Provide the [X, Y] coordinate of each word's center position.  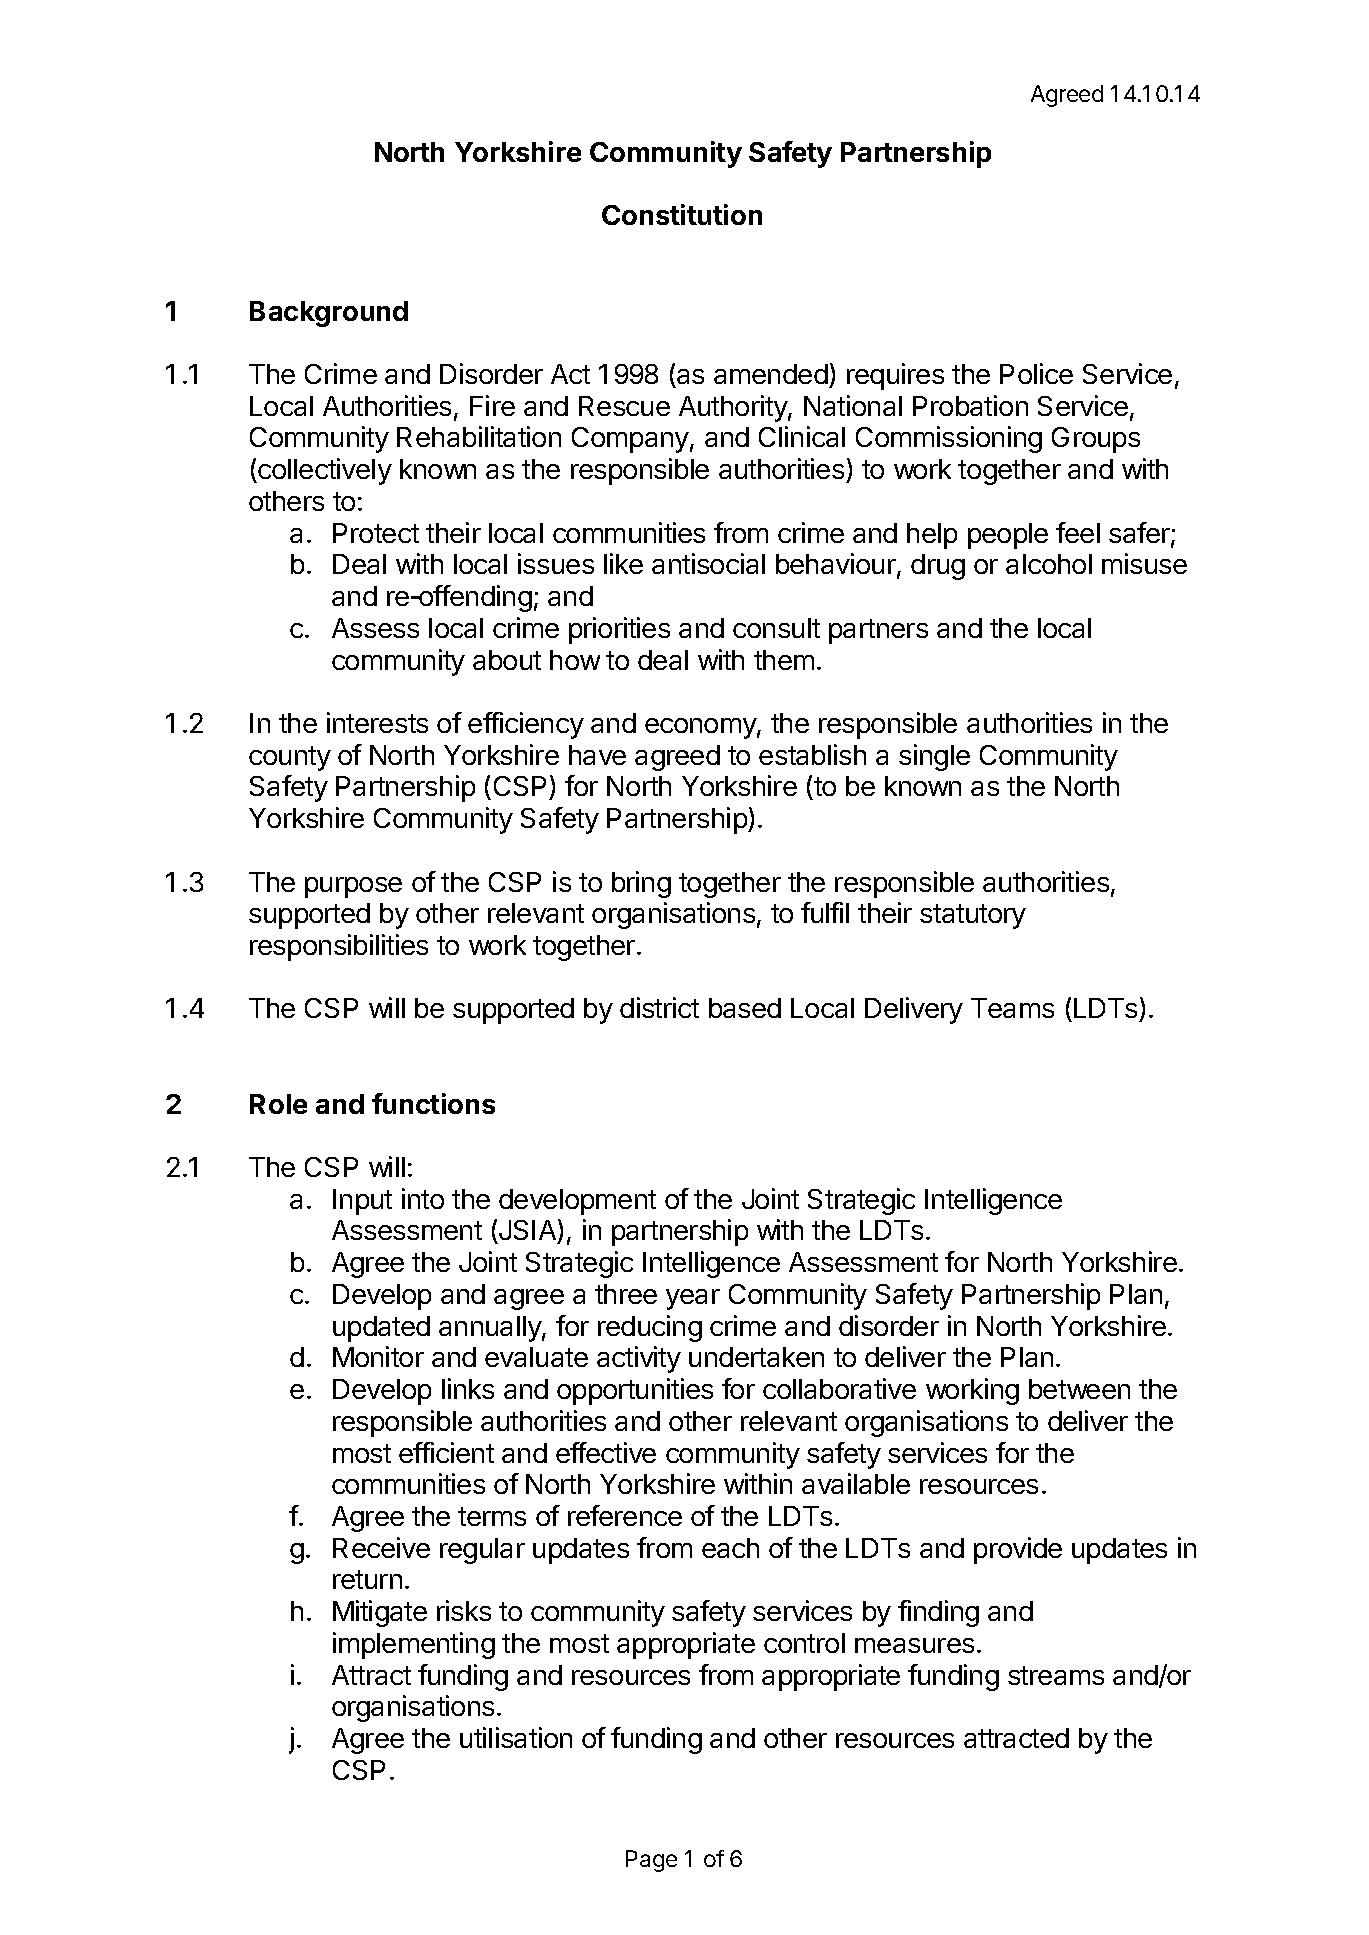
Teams [1012, 1008]
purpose [353, 887]
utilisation [516, 1737]
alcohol [1049, 564]
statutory [973, 916]
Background [329, 314]
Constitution [682, 214]
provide [1018, 1550]
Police [1036, 373]
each [730, 1548]
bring [641, 884]
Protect [376, 533]
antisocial [708, 563]
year [693, 1299]
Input [362, 1202]
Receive [381, 1547]
